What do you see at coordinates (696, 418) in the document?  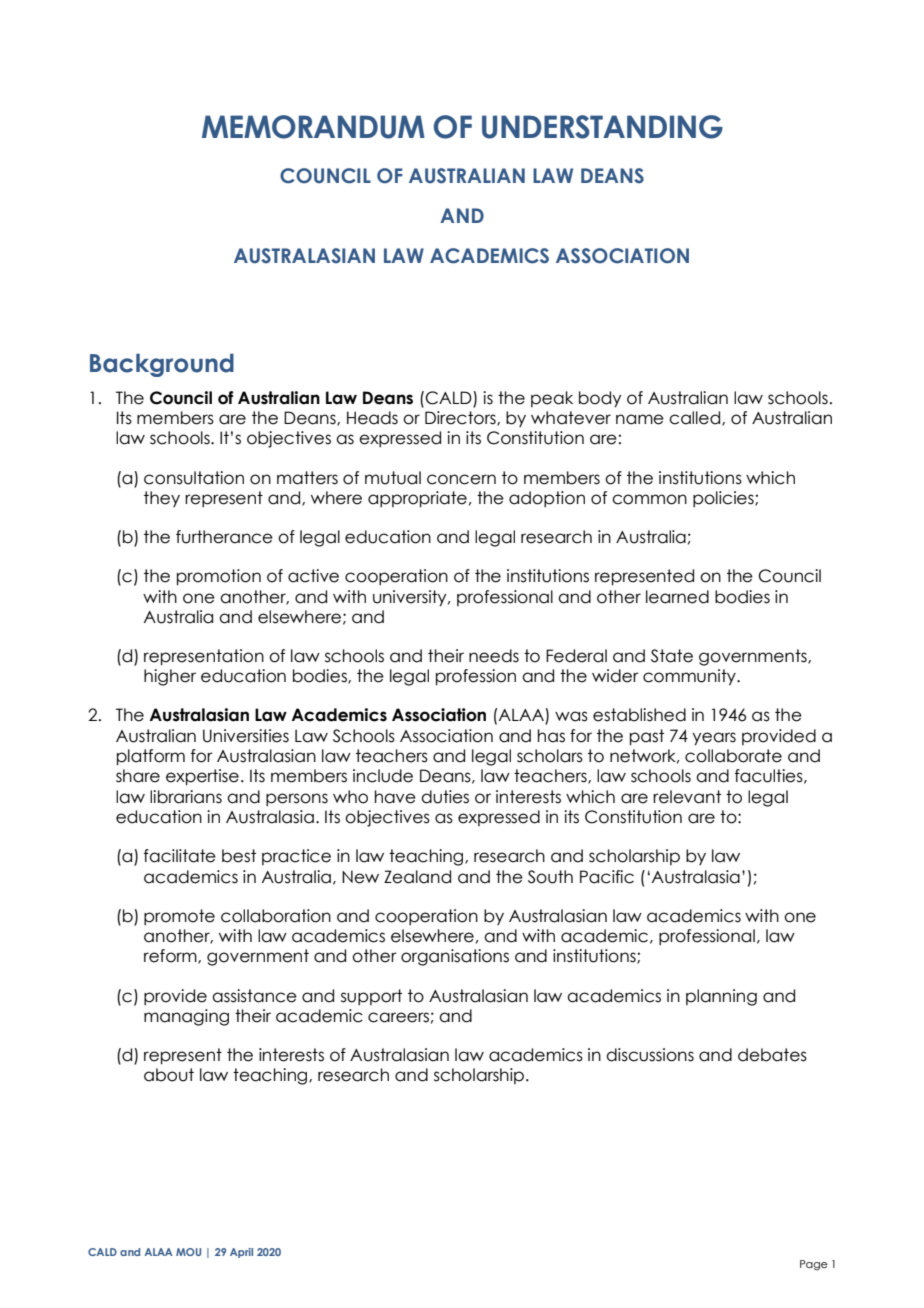 I see `called` at bounding box center [696, 418].
